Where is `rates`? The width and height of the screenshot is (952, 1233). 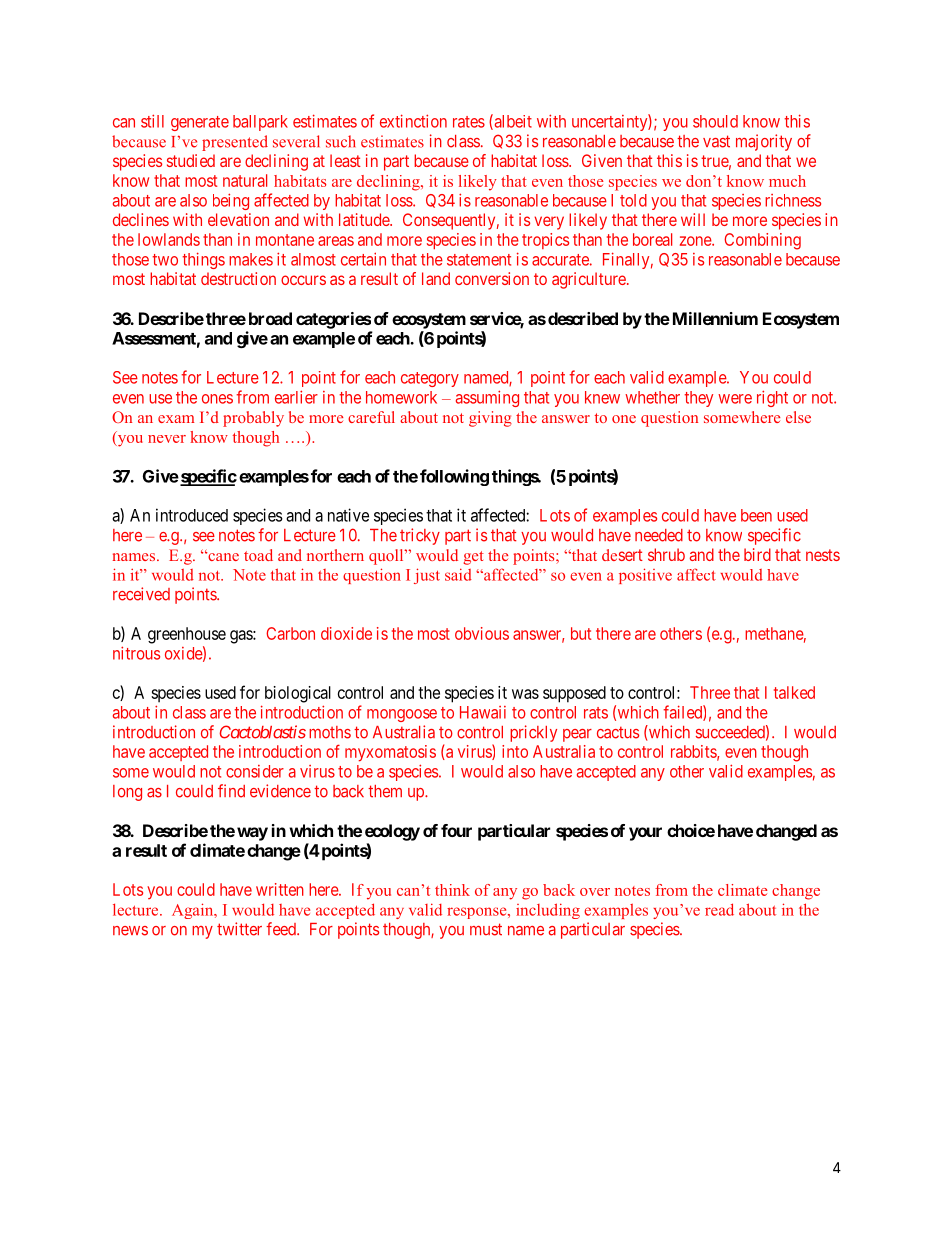 rates is located at coordinates (469, 122).
